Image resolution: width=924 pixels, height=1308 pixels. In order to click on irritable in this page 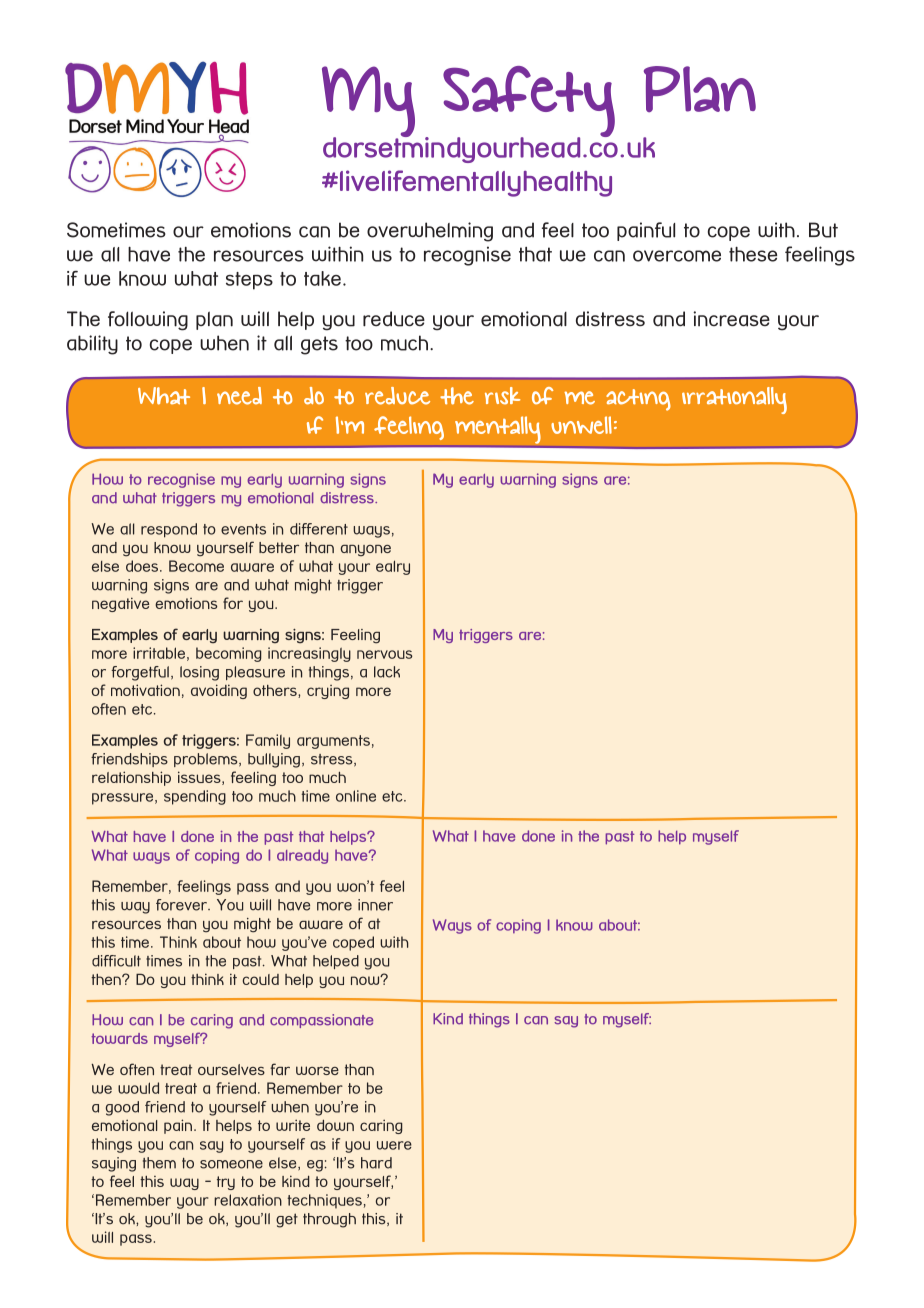, I will do `click(159, 653)`.
